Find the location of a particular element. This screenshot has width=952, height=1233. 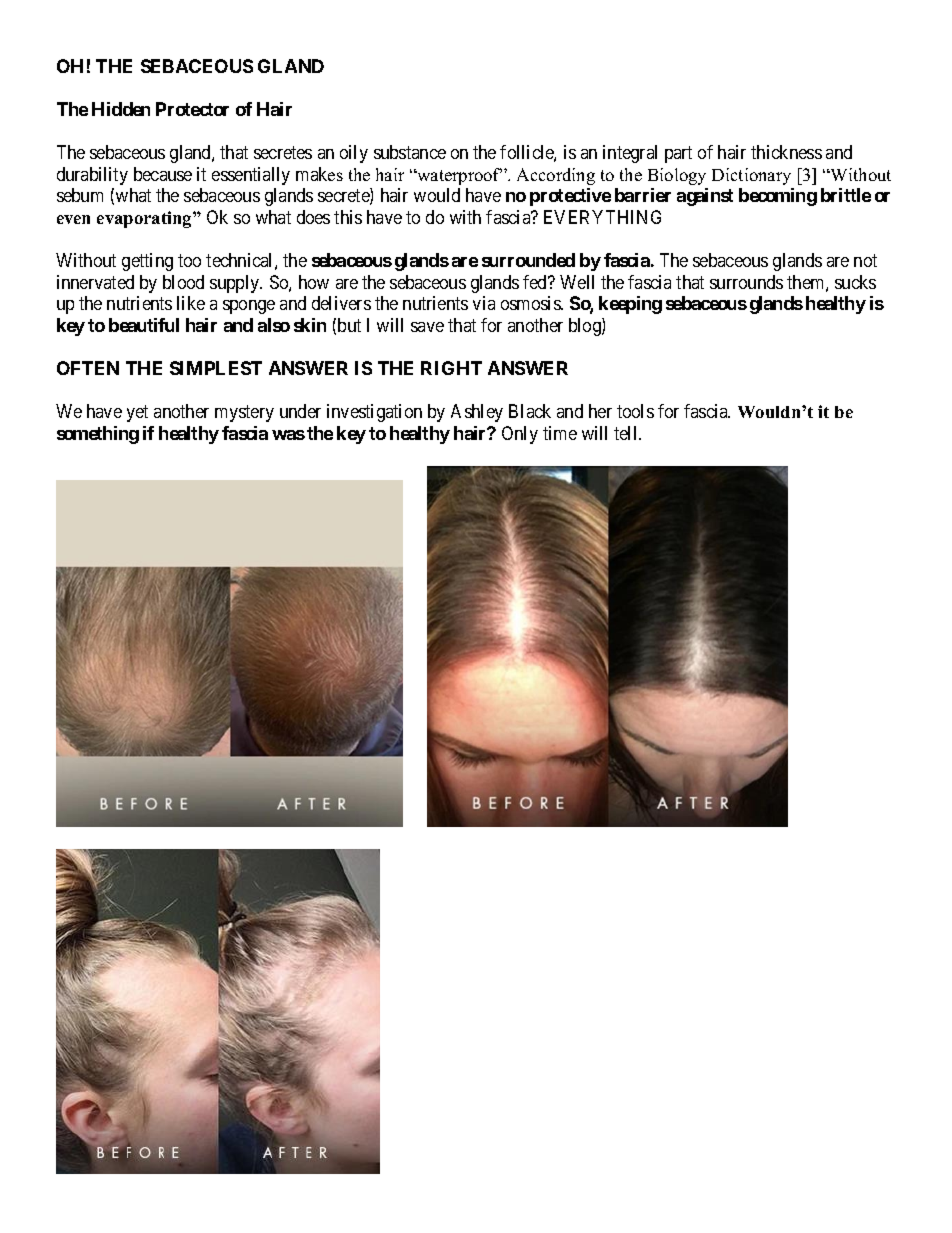

surrounded is located at coordinates (528, 260).
